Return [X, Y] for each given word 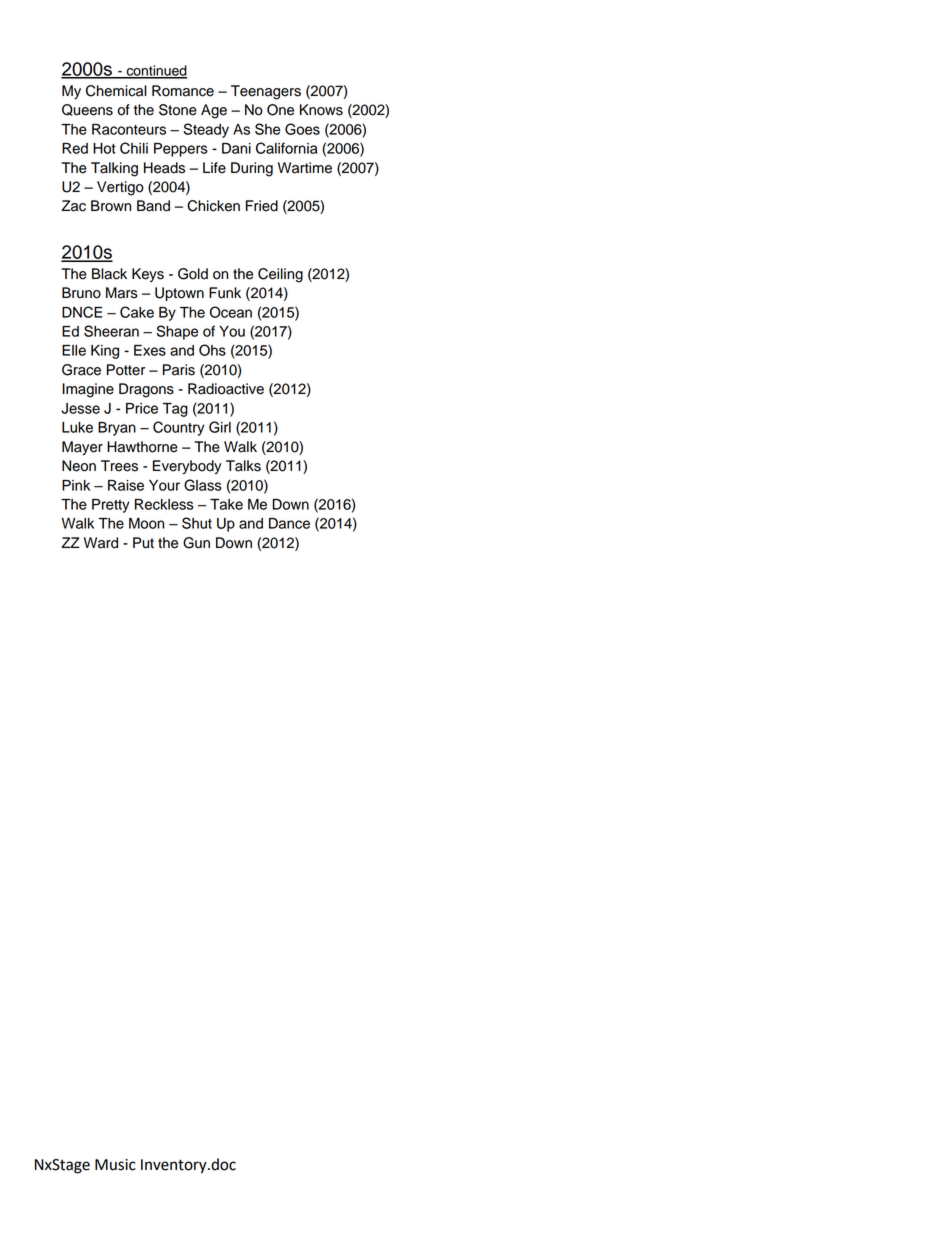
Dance [289, 523]
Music [115, 1165]
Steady [206, 130]
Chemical [116, 91]
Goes [302, 129]
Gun [196, 543]
